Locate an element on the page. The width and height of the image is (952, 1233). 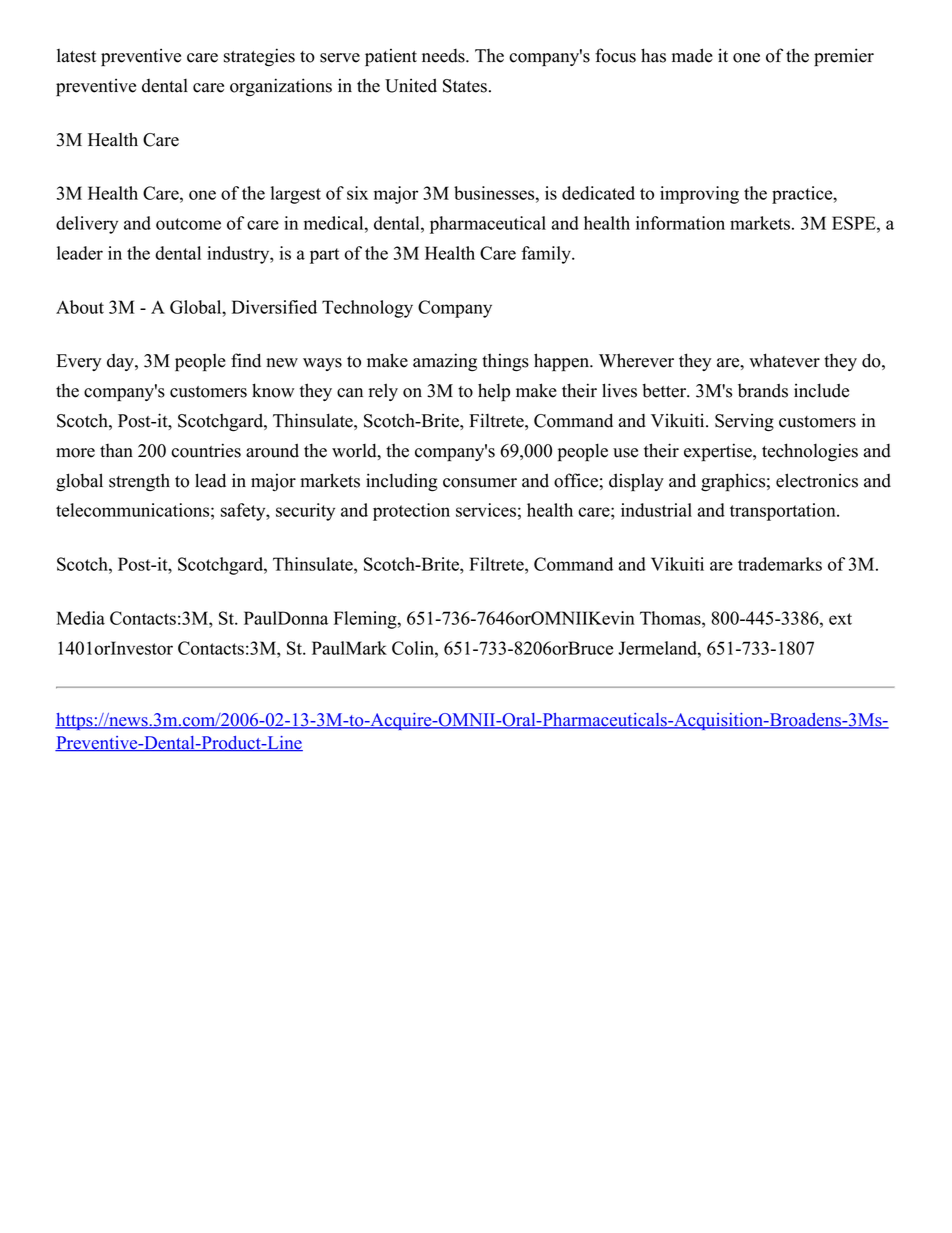
Thomas is located at coordinates (671, 618).
